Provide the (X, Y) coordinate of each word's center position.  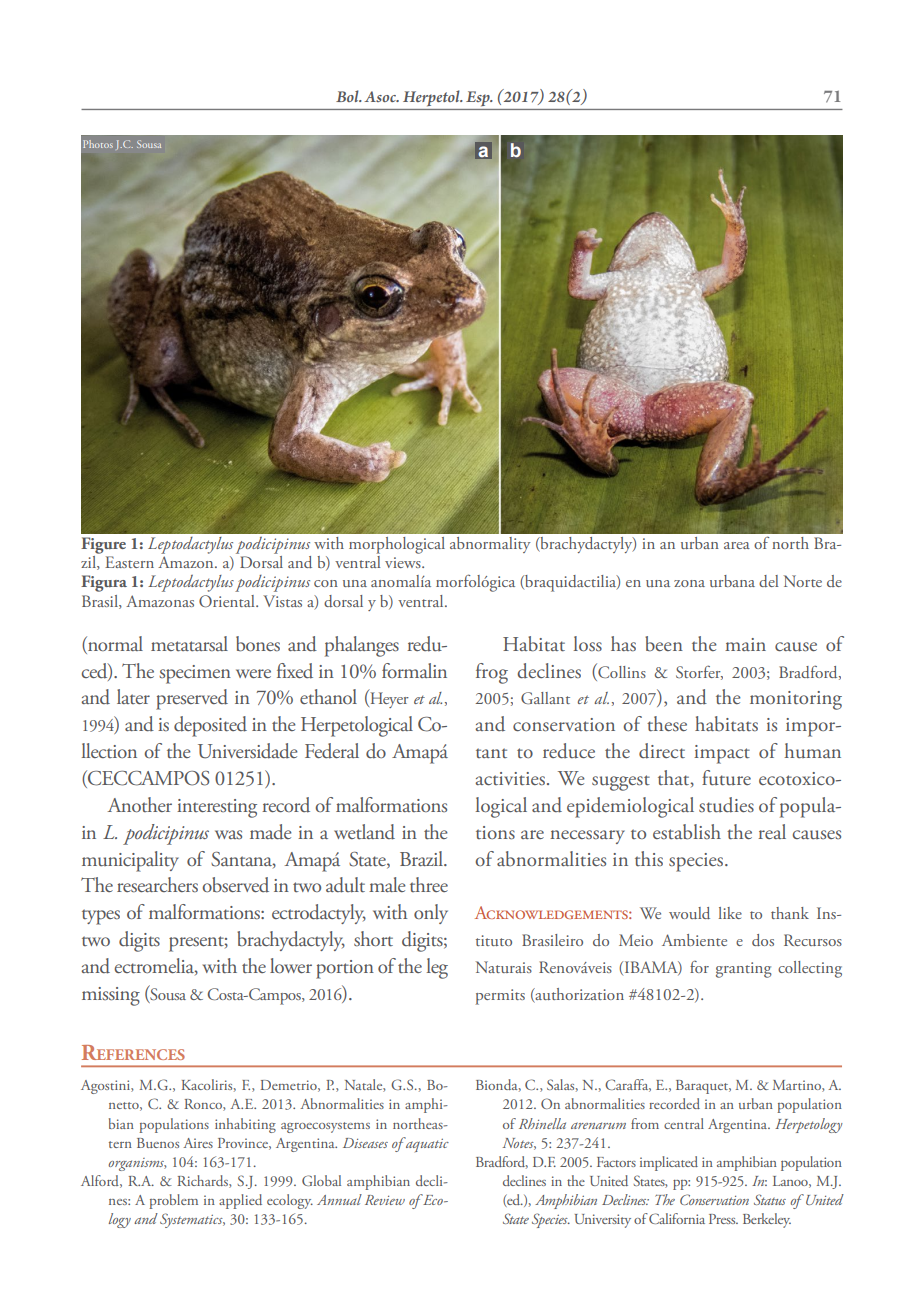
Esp (479, 98)
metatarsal (189, 644)
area (737, 545)
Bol (348, 96)
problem (173, 1201)
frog (492, 673)
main (745, 644)
